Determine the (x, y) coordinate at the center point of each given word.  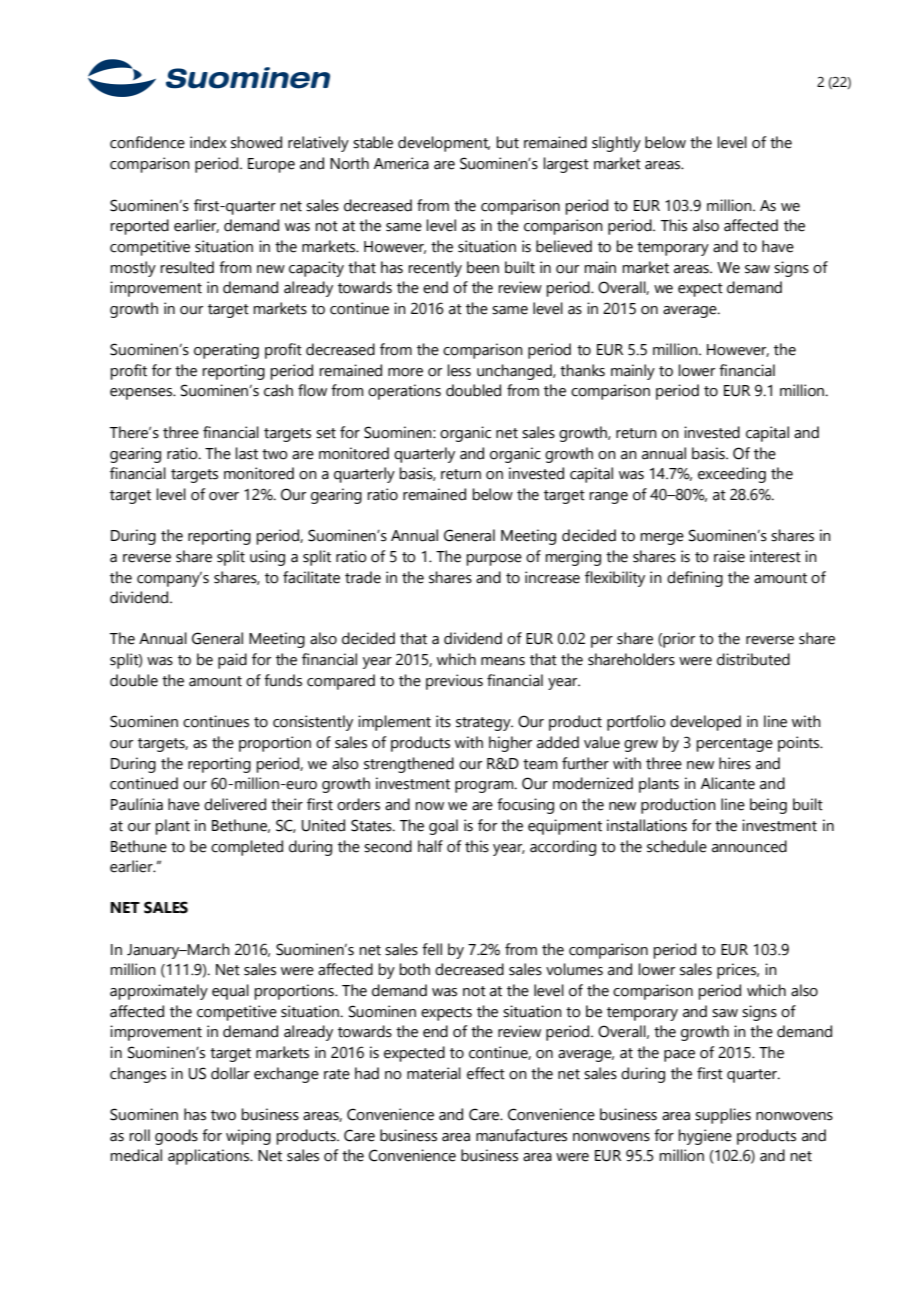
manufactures (521, 1135)
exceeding (732, 475)
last (246, 453)
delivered (235, 804)
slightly (616, 144)
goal (443, 827)
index (208, 142)
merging (573, 558)
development (444, 144)
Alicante (728, 783)
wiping (248, 1137)
